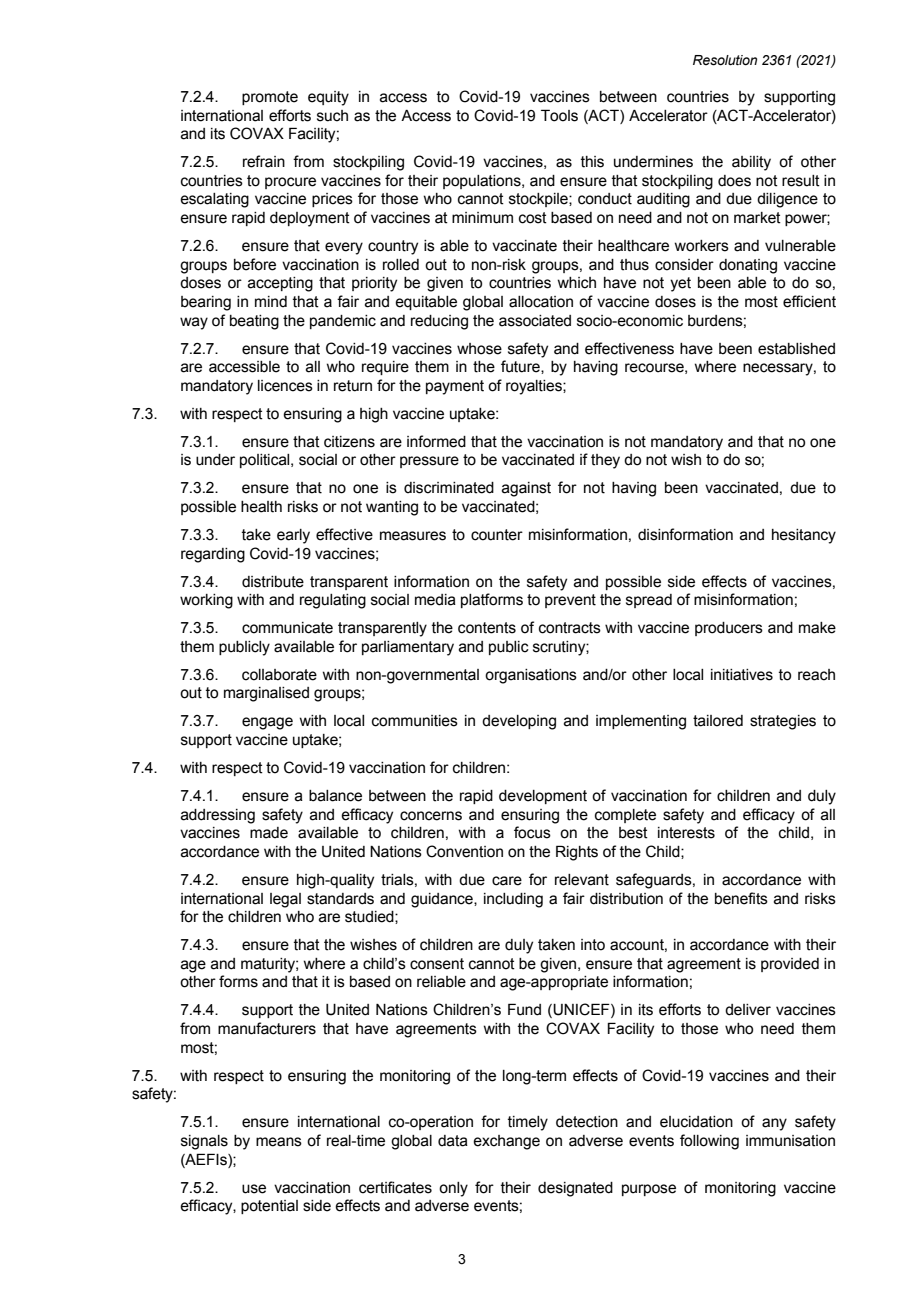 The image size is (924, 1308). What do you see at coordinates (270, 98) in the document?
I see `promote` at bounding box center [270, 98].
